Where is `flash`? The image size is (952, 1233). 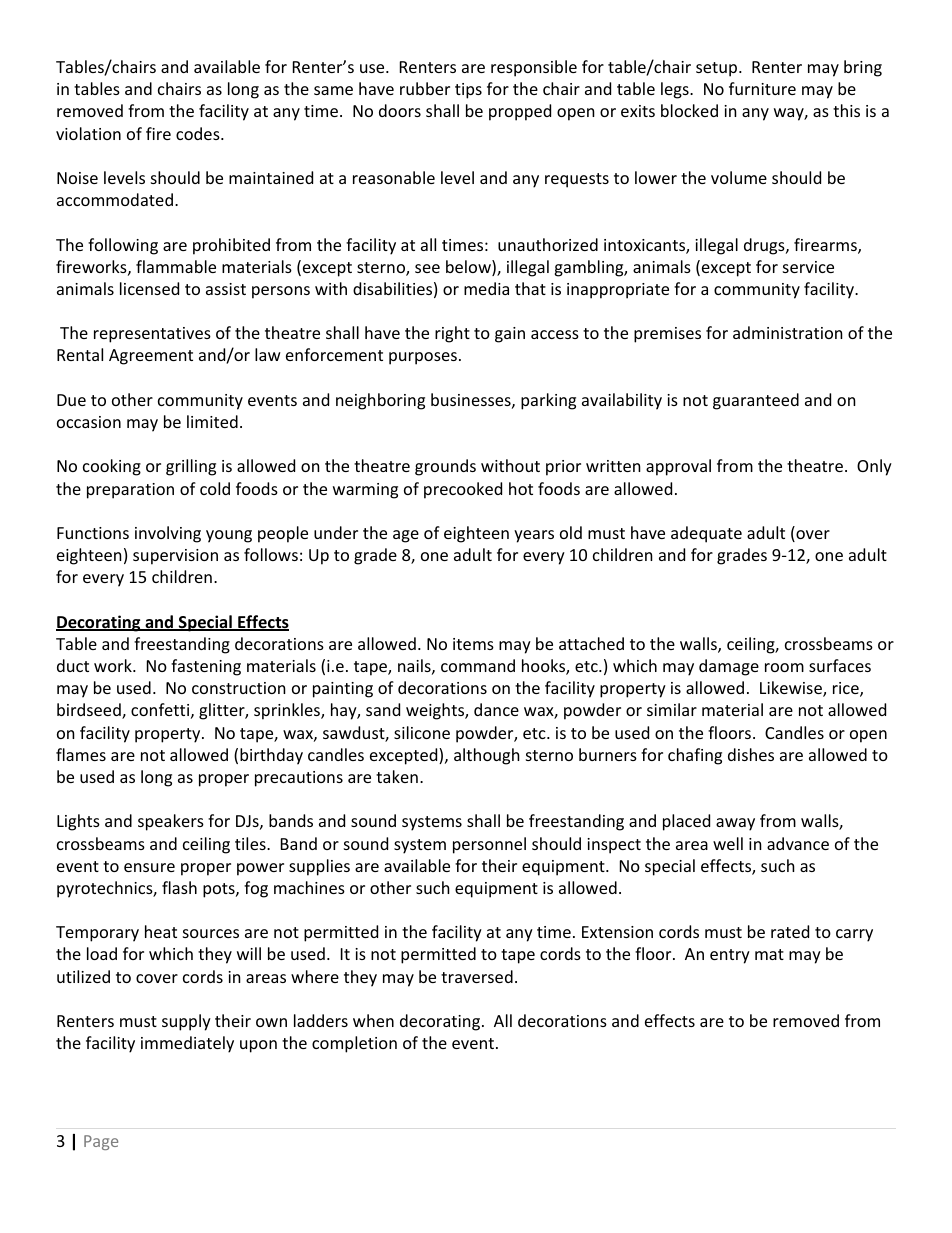 flash is located at coordinates (179, 887).
